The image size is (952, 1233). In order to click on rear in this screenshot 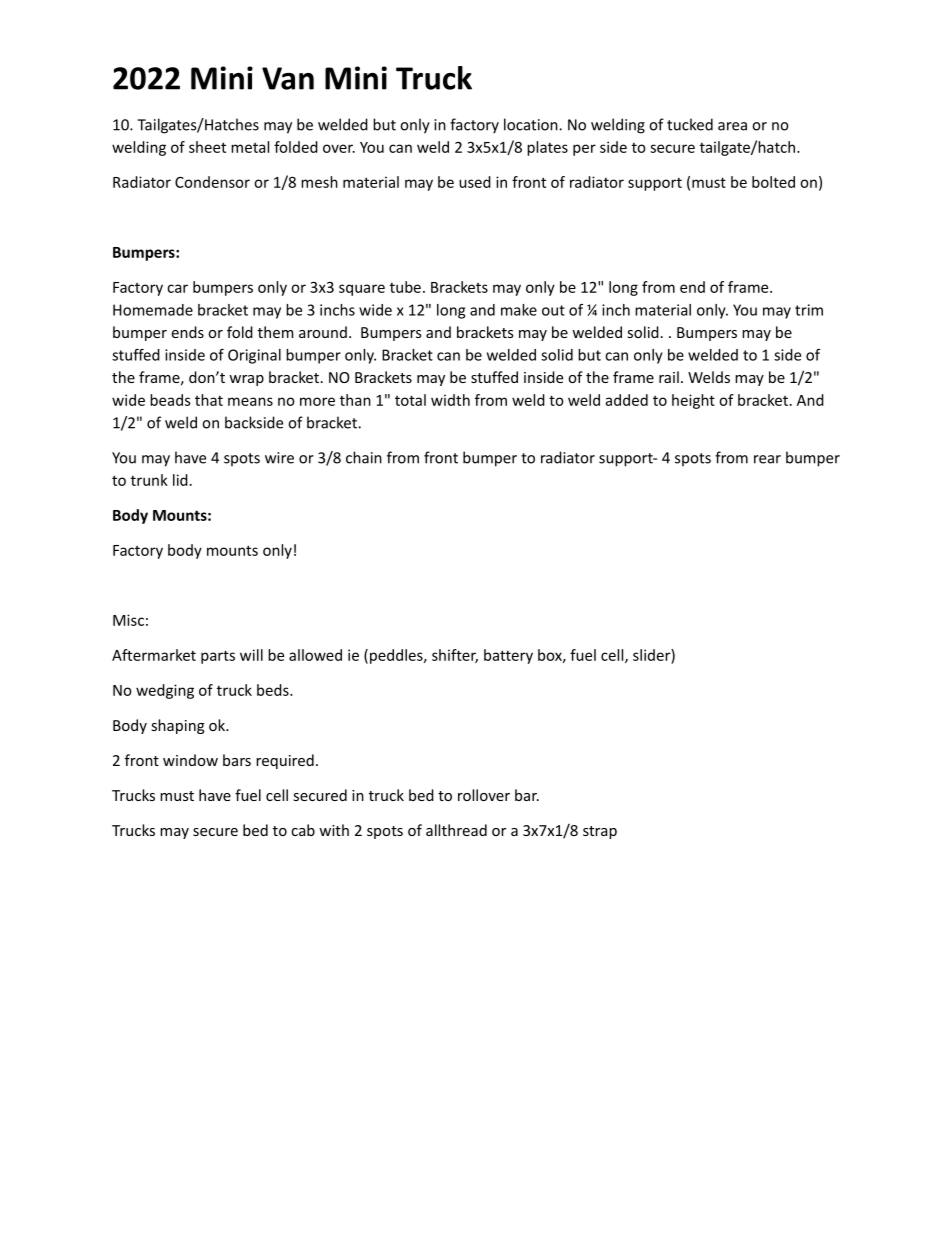, I will do `click(767, 459)`.
